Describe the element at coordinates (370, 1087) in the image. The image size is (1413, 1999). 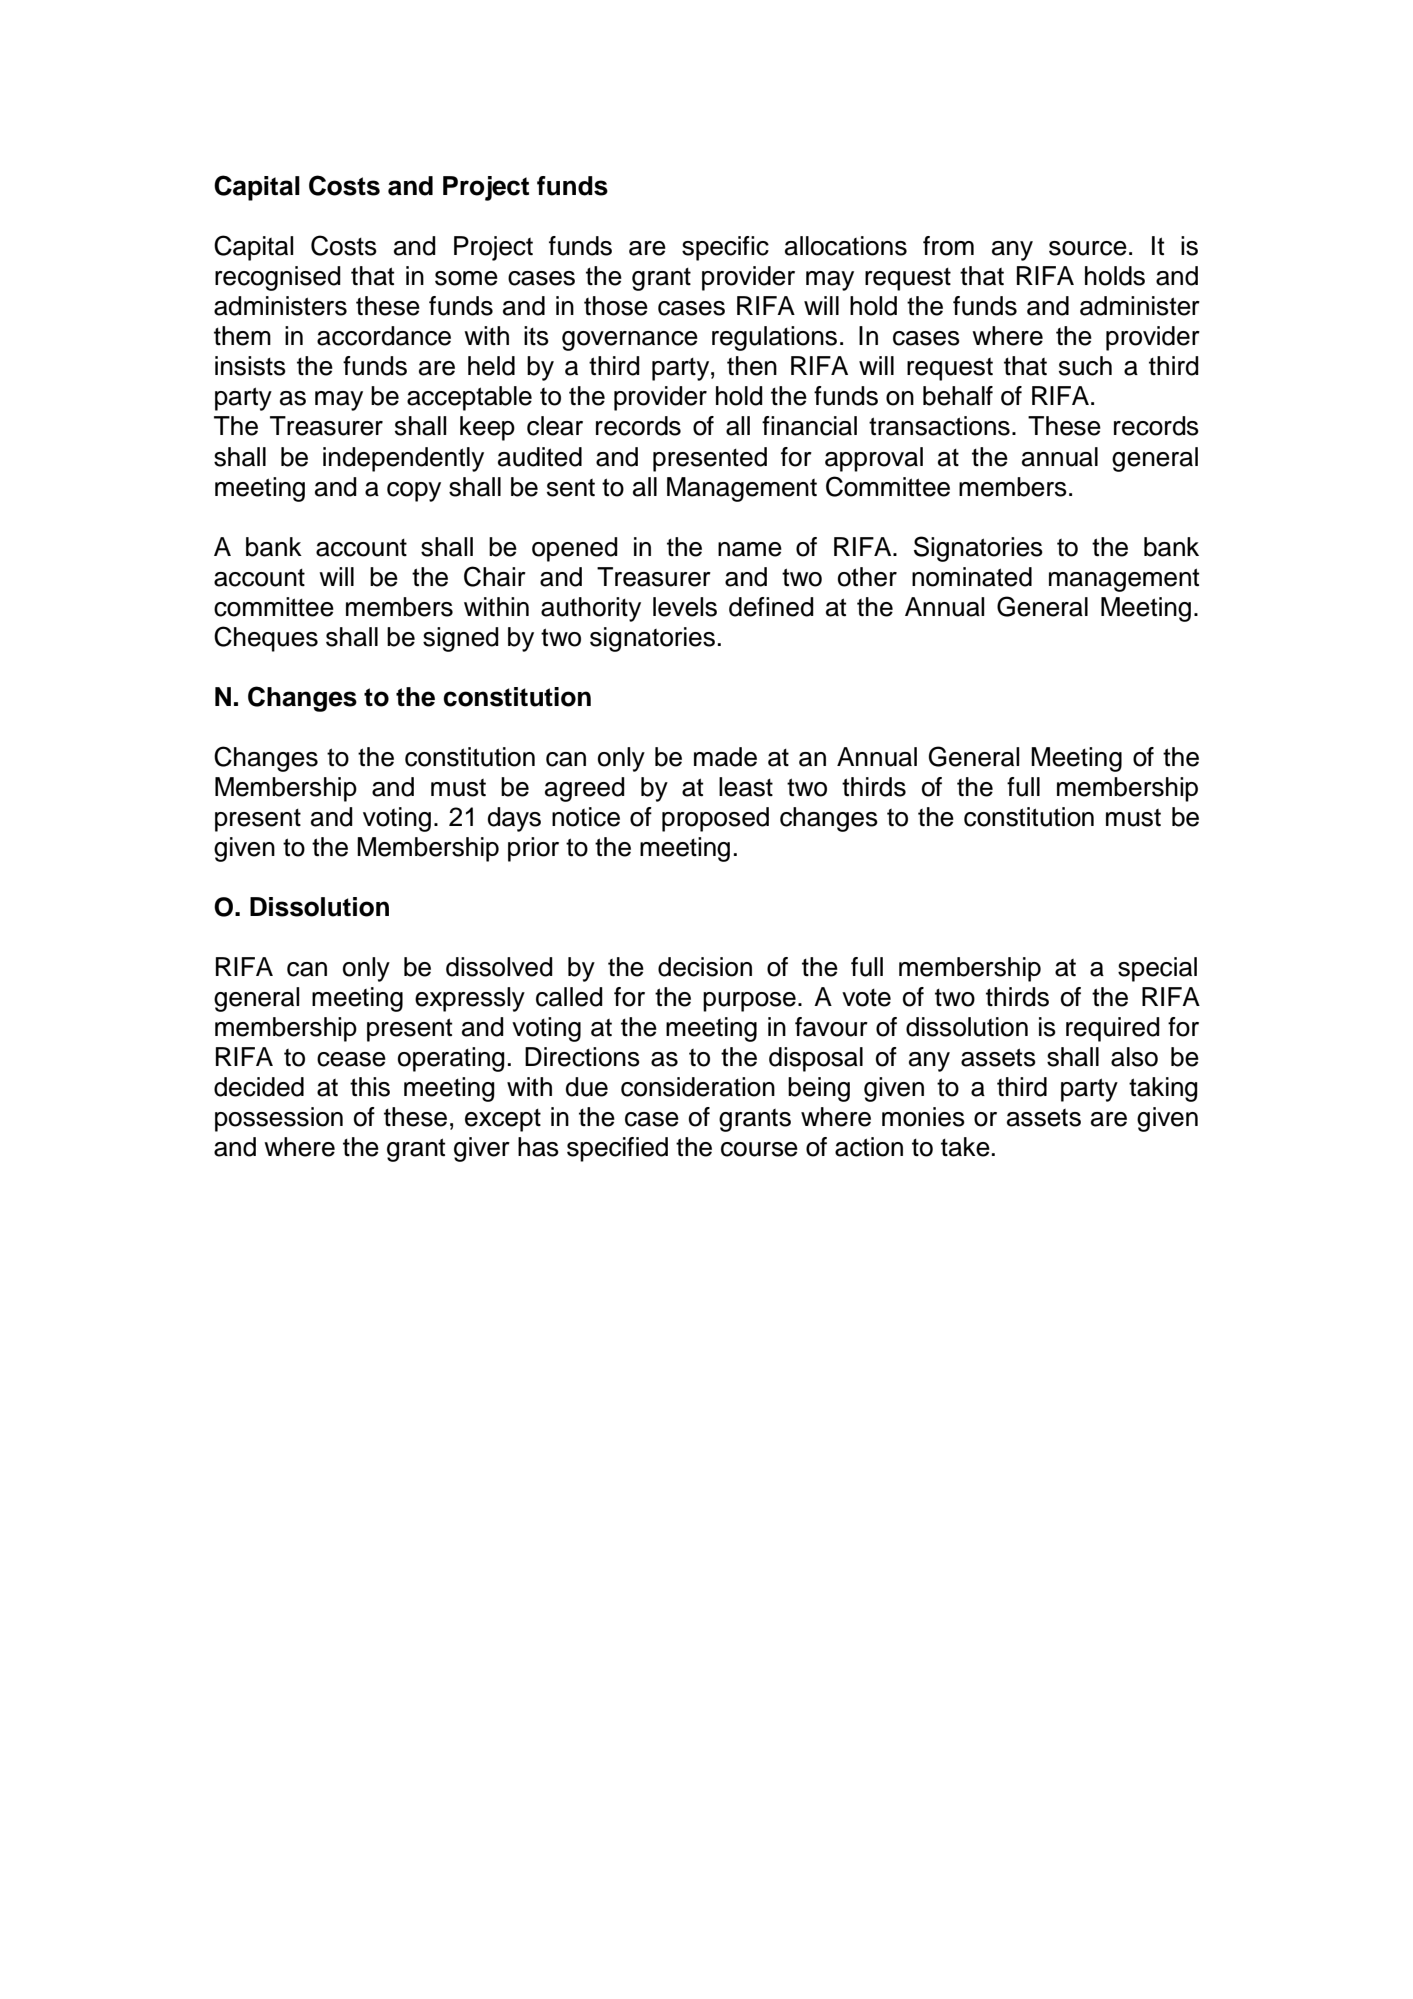
I see `this` at that location.
